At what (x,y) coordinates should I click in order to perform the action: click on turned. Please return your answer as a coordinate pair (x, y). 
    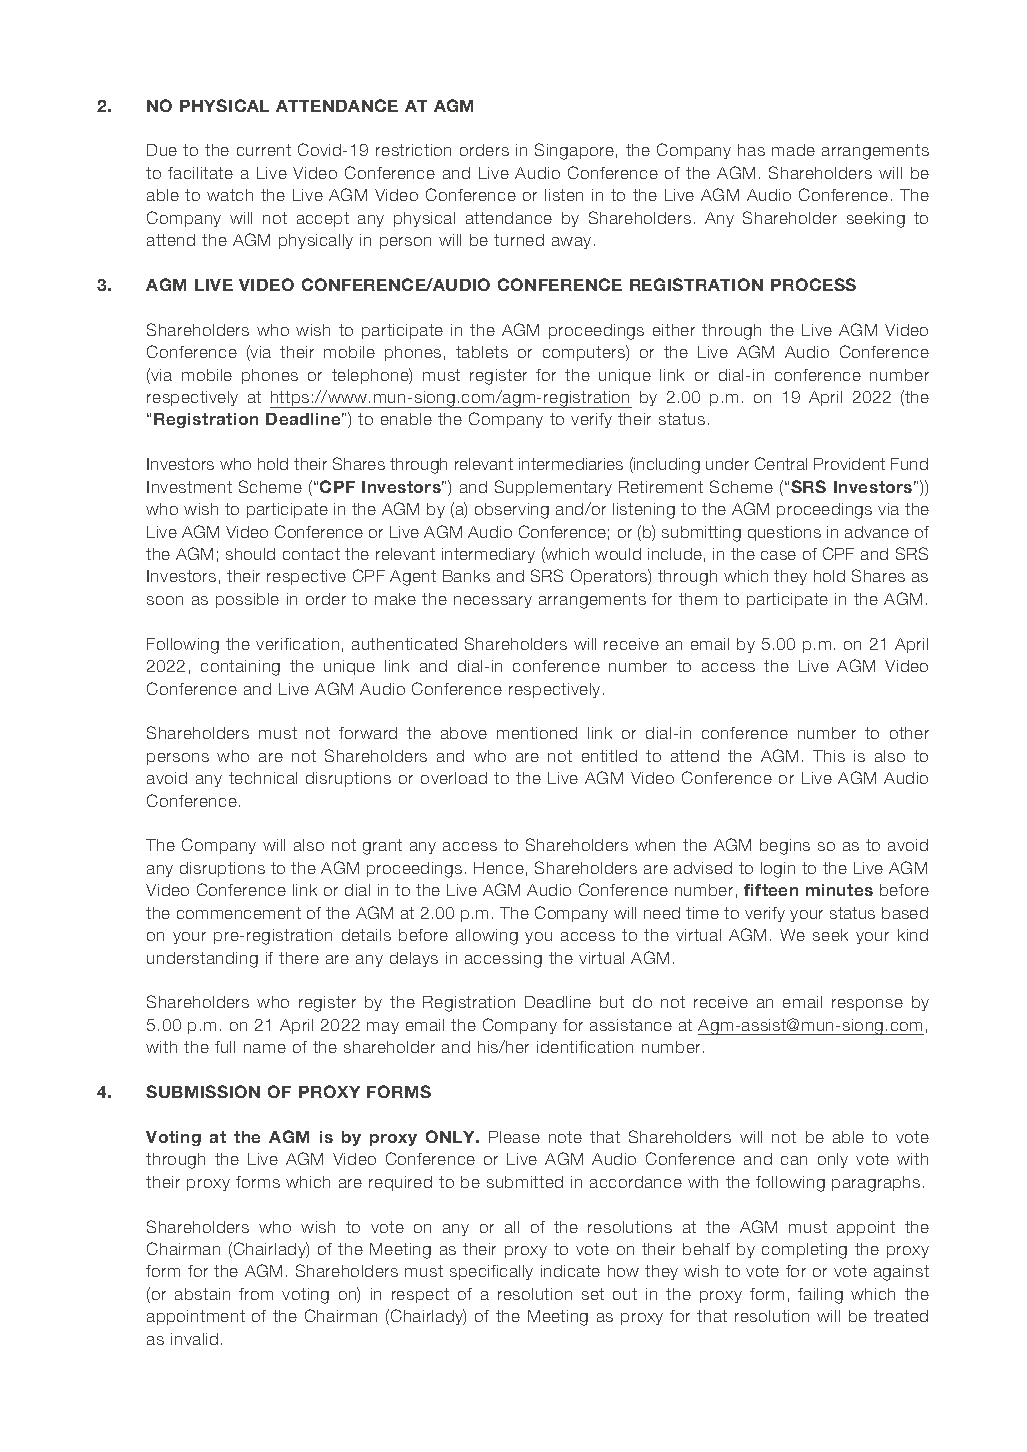
    Looking at the image, I should click on (519, 240).
